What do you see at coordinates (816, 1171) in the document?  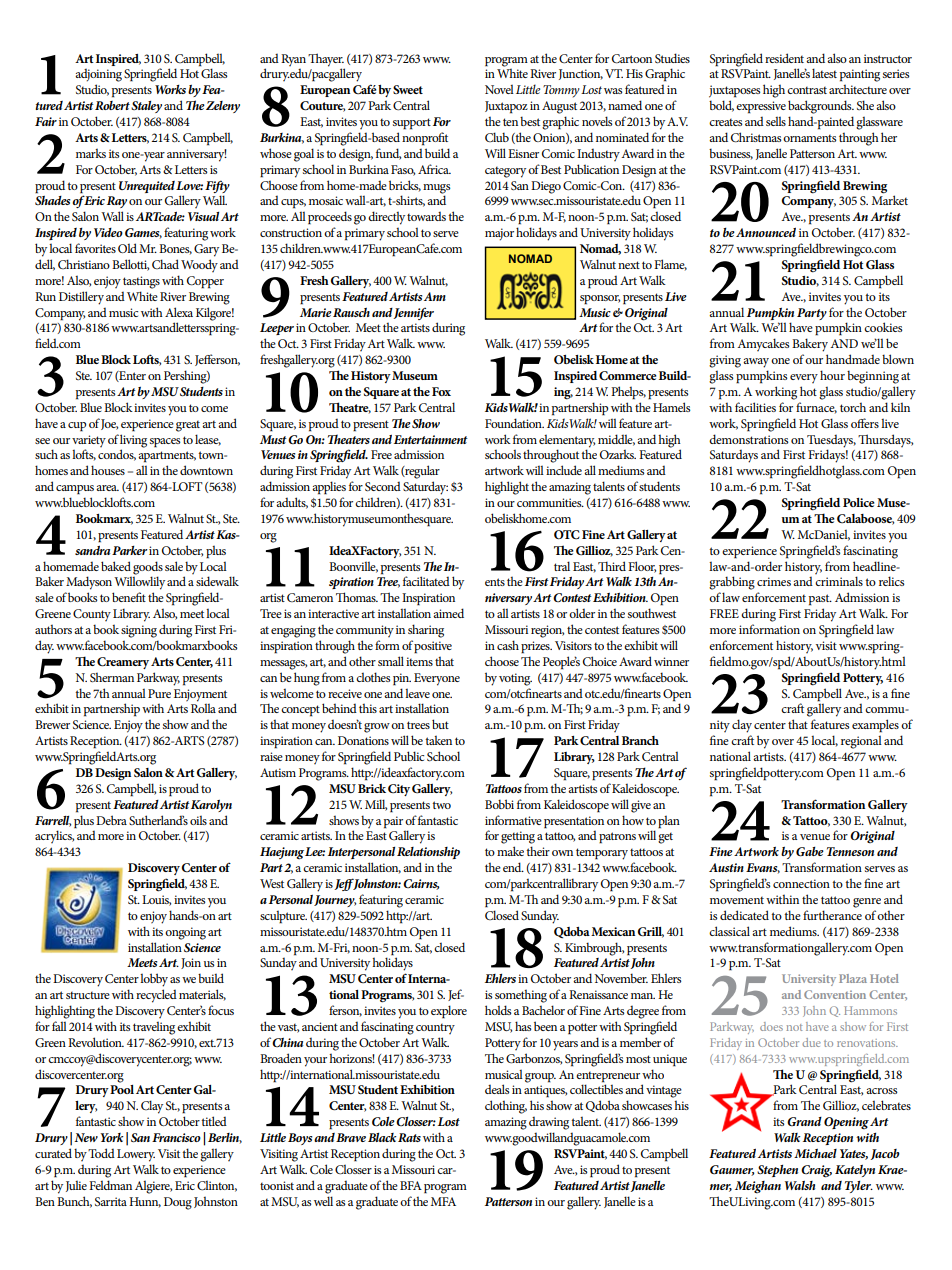 I see `Craig` at bounding box center [816, 1171].
